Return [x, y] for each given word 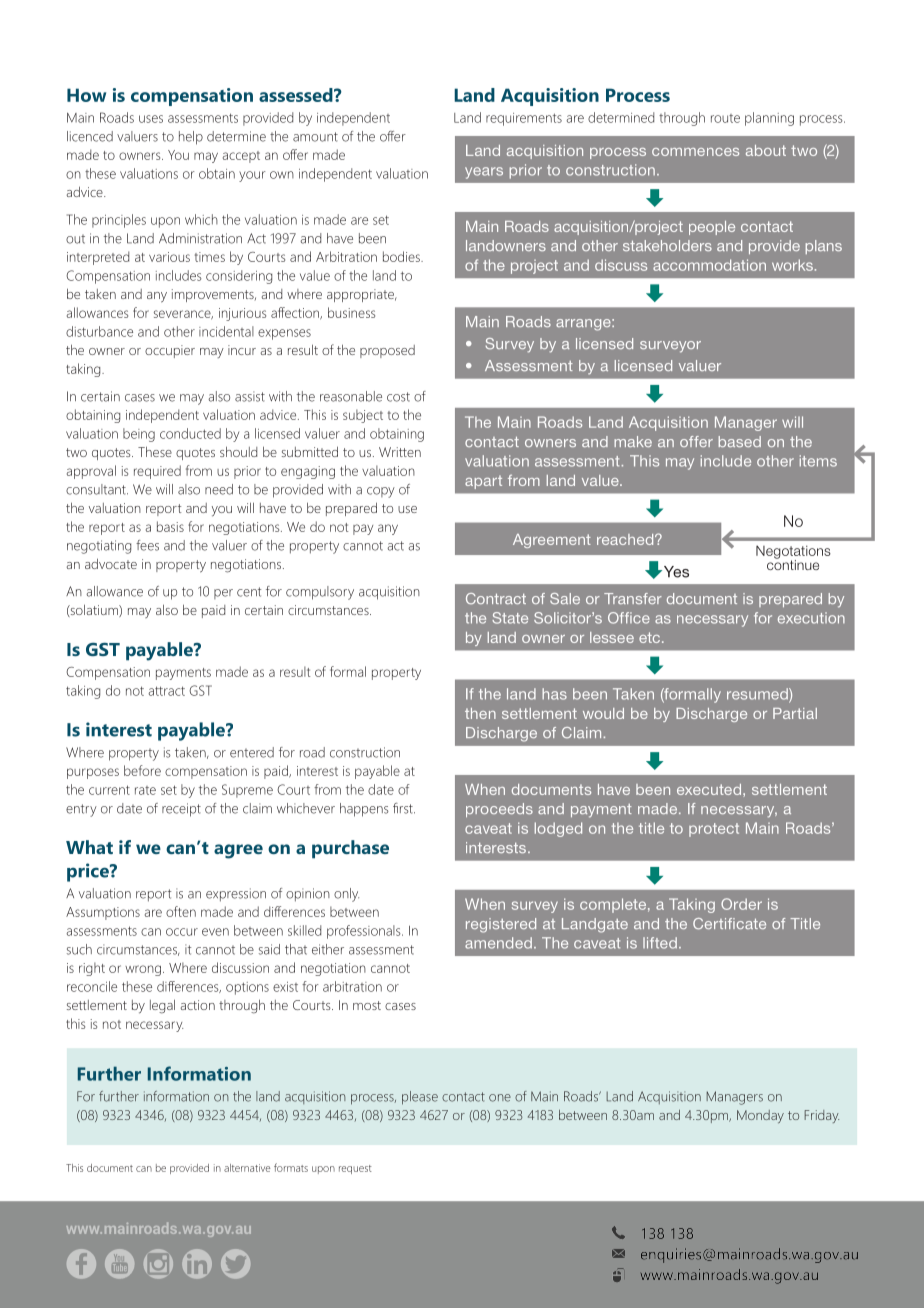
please [420, 1098]
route [725, 118]
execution [811, 618]
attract [166, 691]
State [510, 618]
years [484, 173]
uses [151, 119]
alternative [247, 1168]
